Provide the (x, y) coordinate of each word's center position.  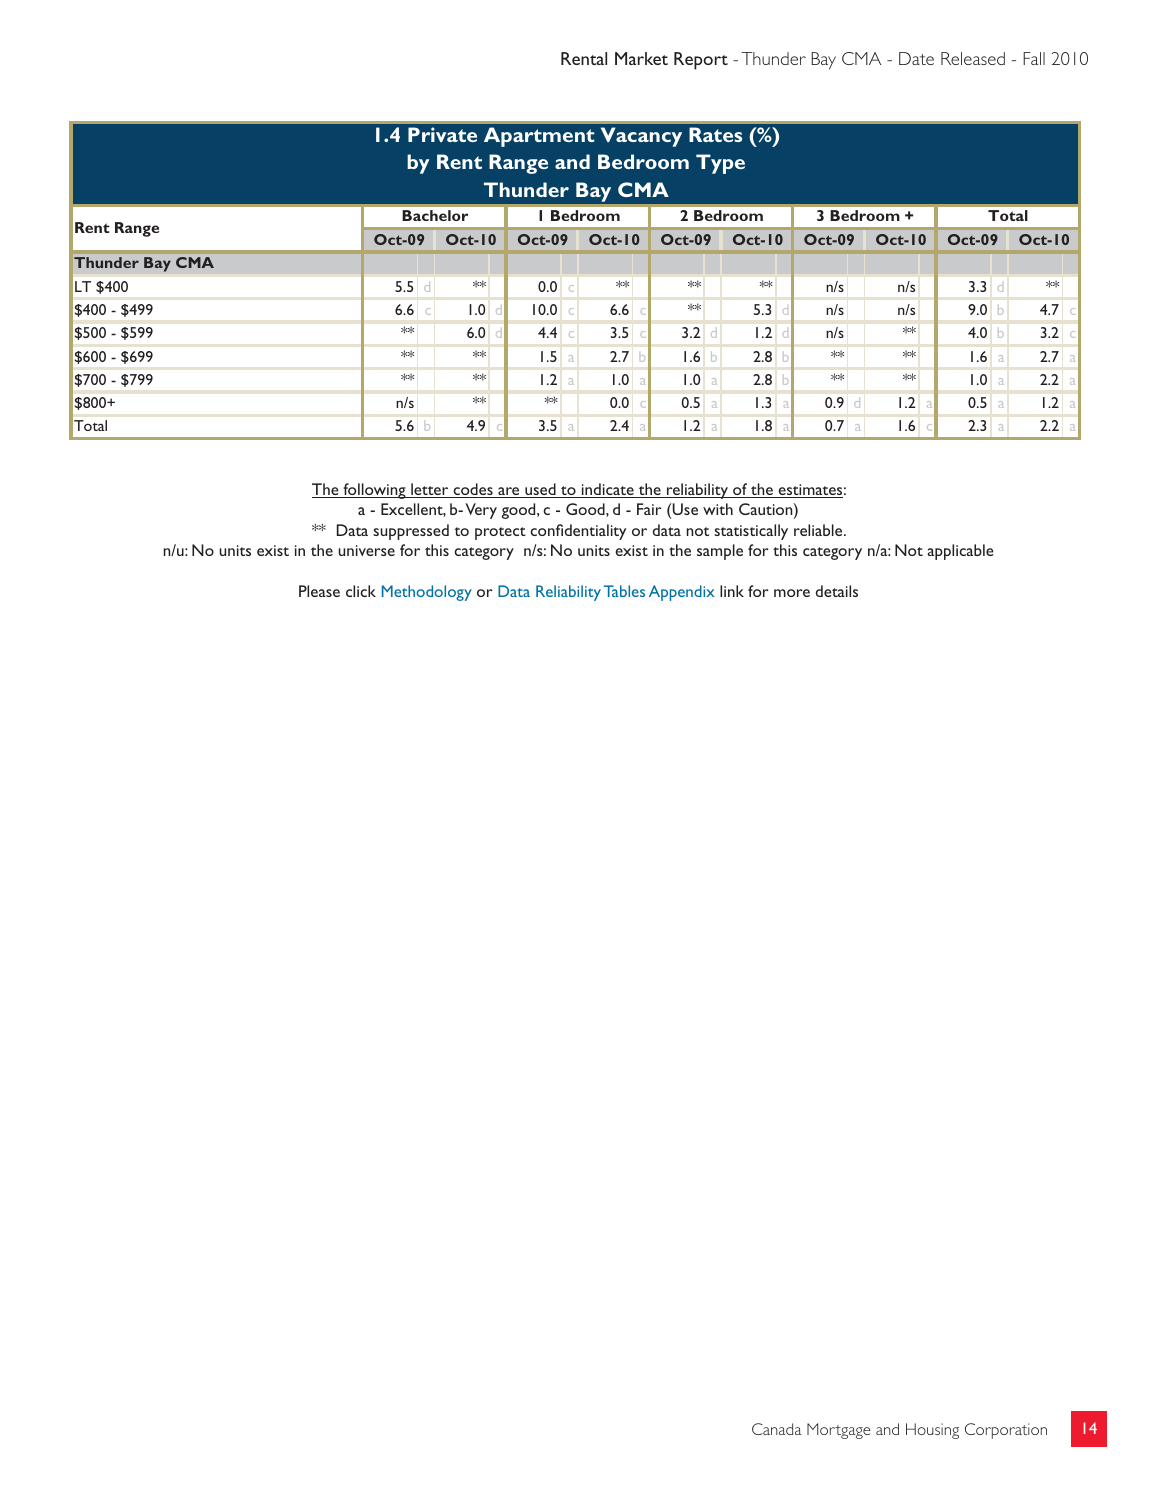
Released (973, 58)
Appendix (682, 593)
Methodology (427, 593)
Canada (776, 1429)
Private (442, 134)
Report (701, 61)
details (837, 591)
